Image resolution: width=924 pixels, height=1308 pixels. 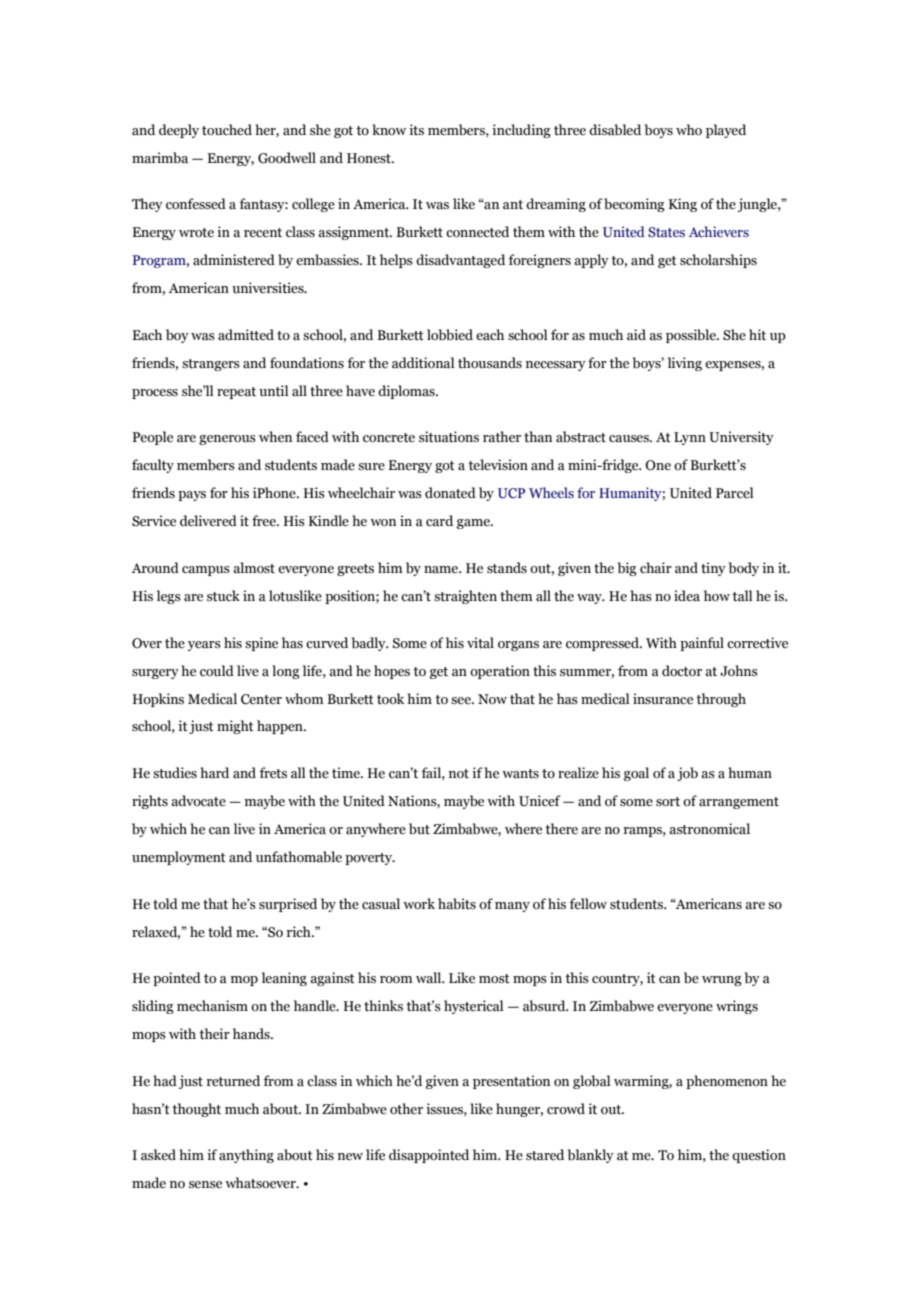 I want to click on King, so click(x=683, y=205).
